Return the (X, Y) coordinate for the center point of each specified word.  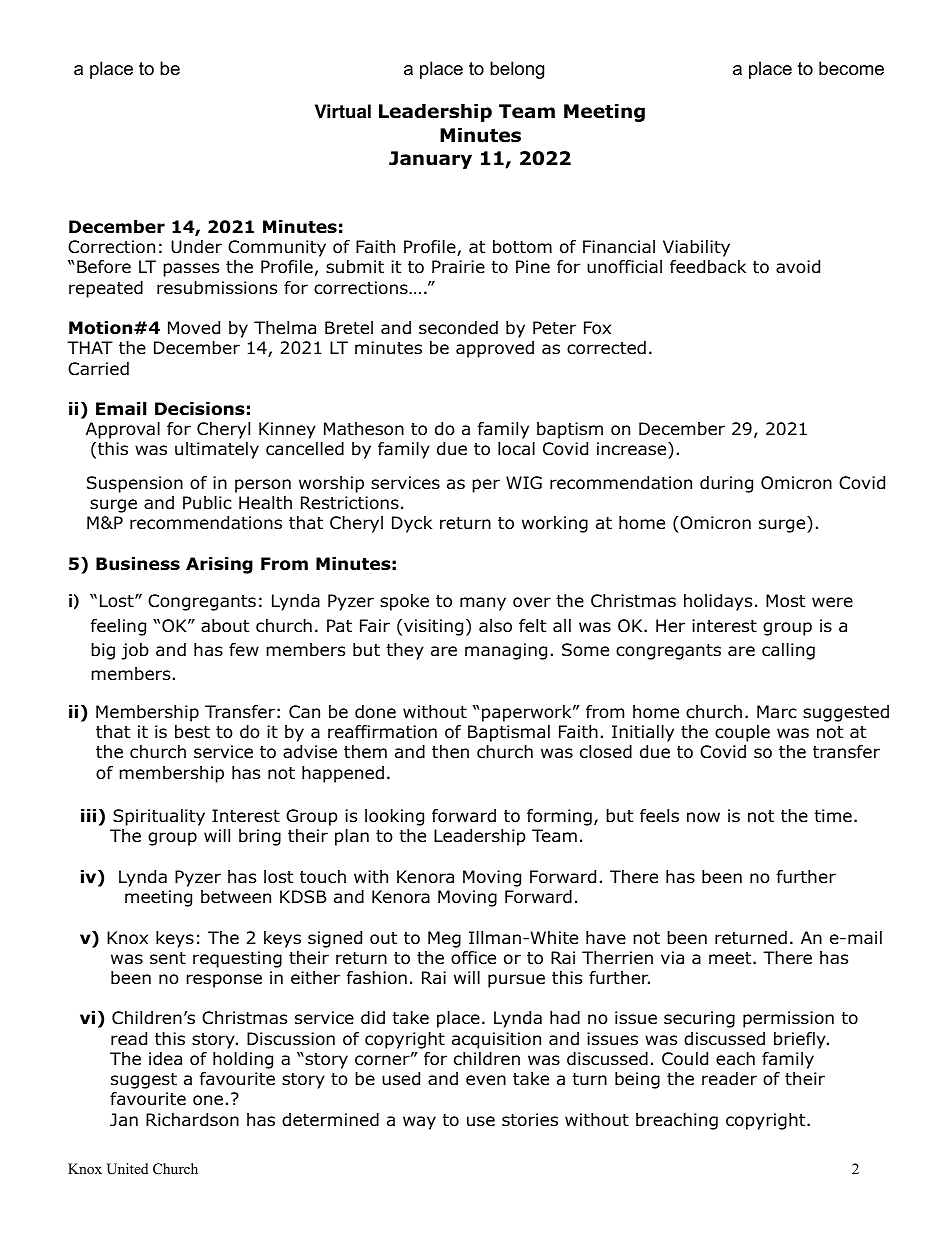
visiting (433, 627)
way (419, 1123)
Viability (696, 248)
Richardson (192, 1120)
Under (196, 247)
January (430, 160)
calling (788, 651)
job (135, 651)
